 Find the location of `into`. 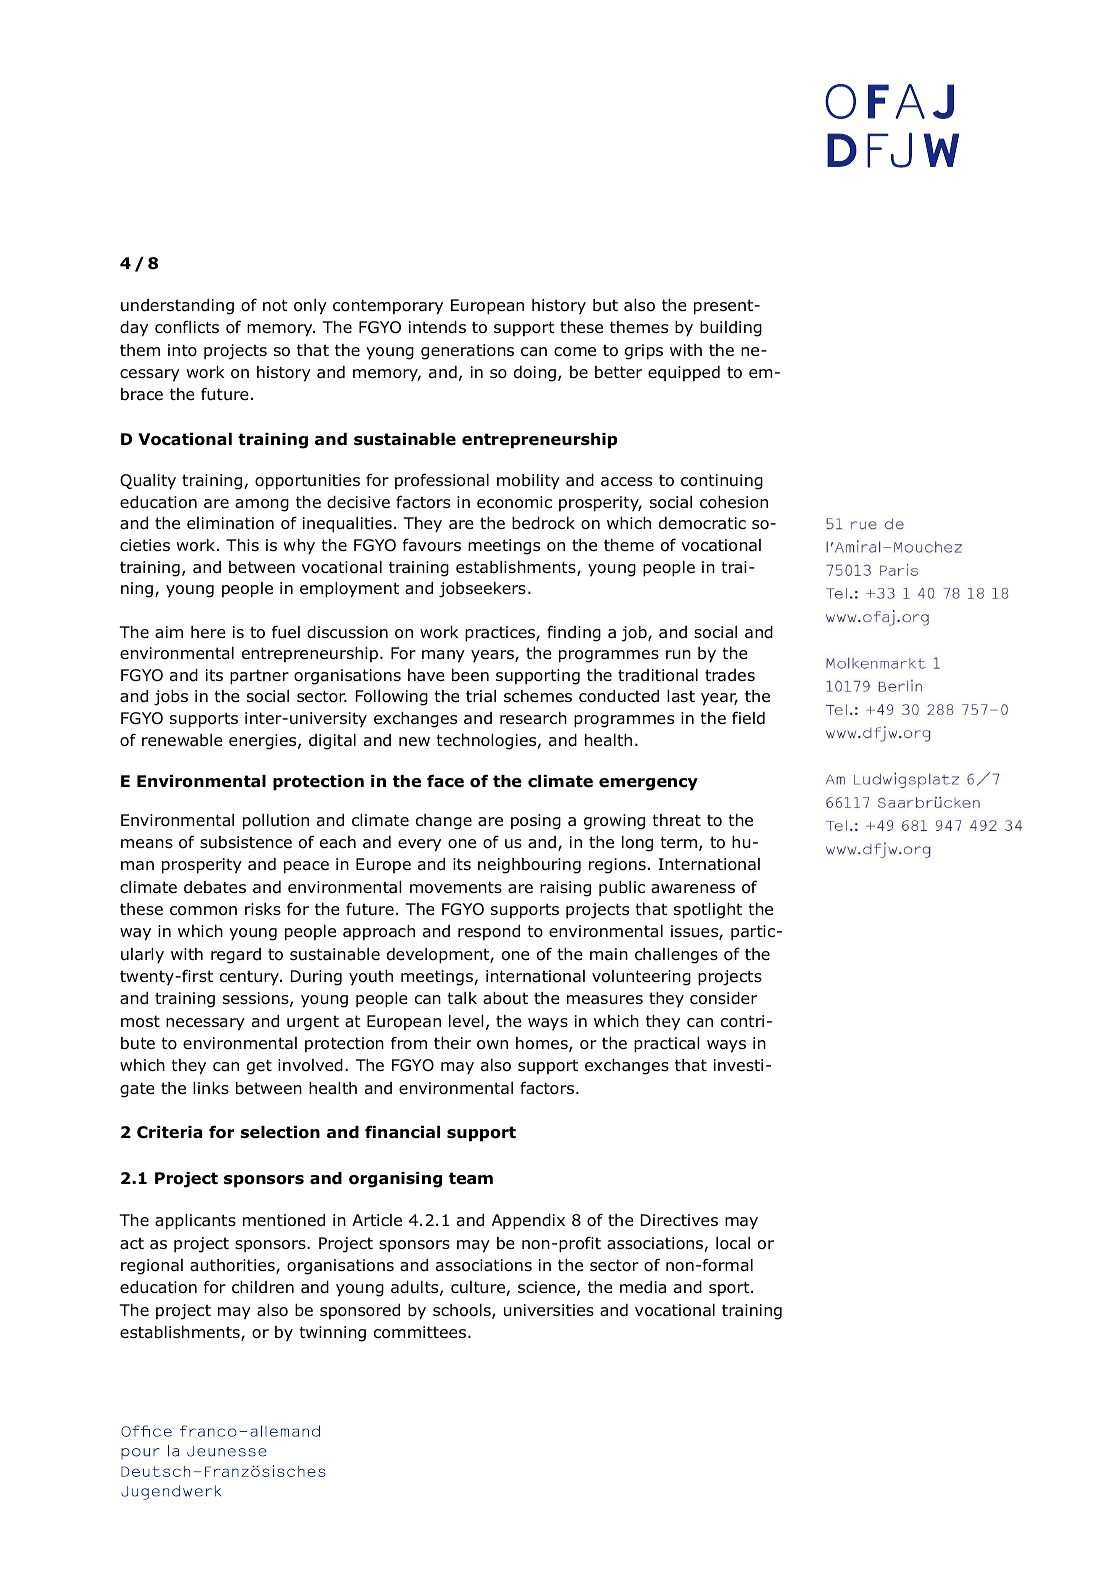

into is located at coordinates (182, 350).
